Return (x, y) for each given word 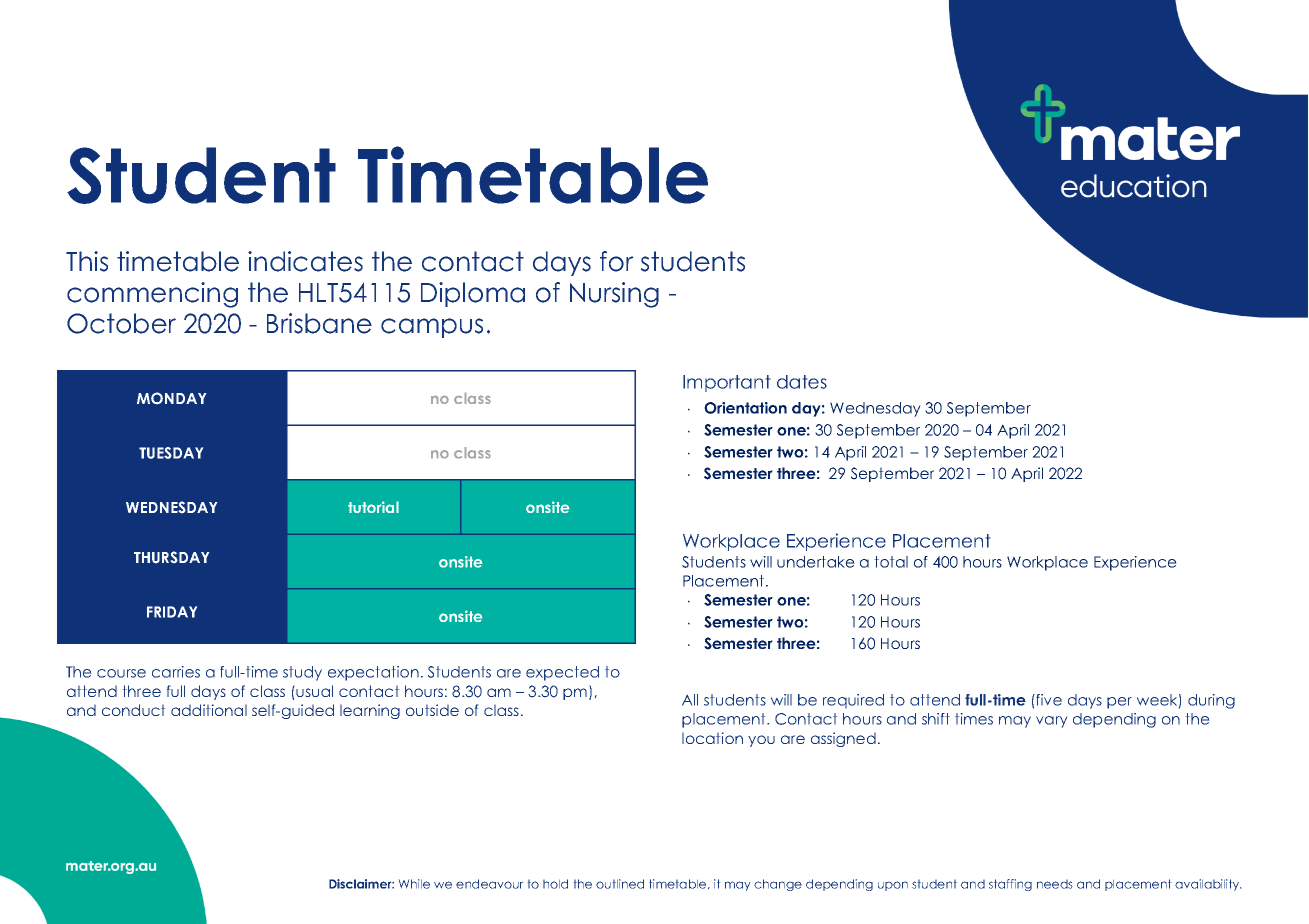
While (414, 884)
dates (802, 382)
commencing (152, 295)
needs (1055, 884)
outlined (620, 884)
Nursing (614, 295)
